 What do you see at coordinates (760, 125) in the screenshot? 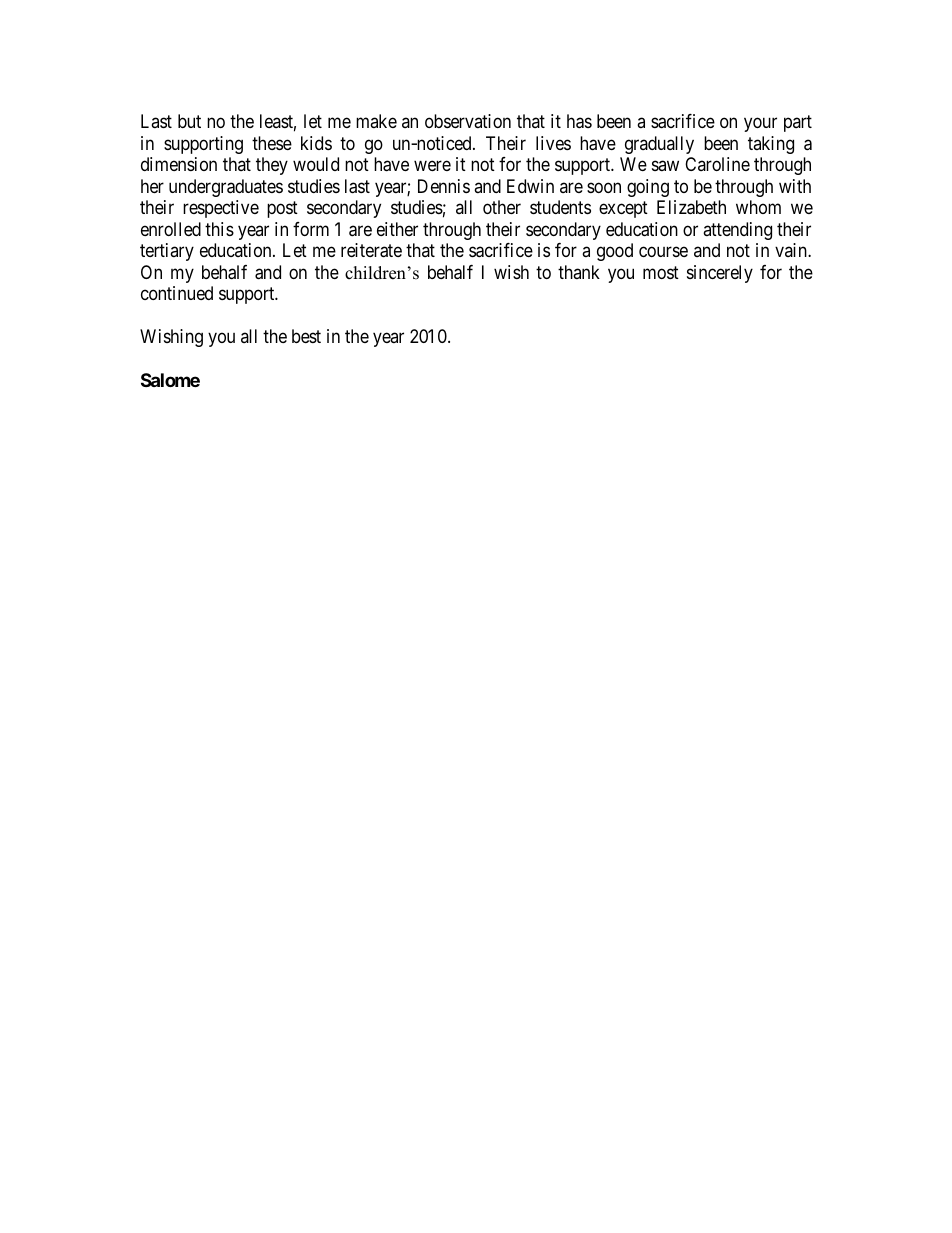
I see `your` at bounding box center [760, 125].
